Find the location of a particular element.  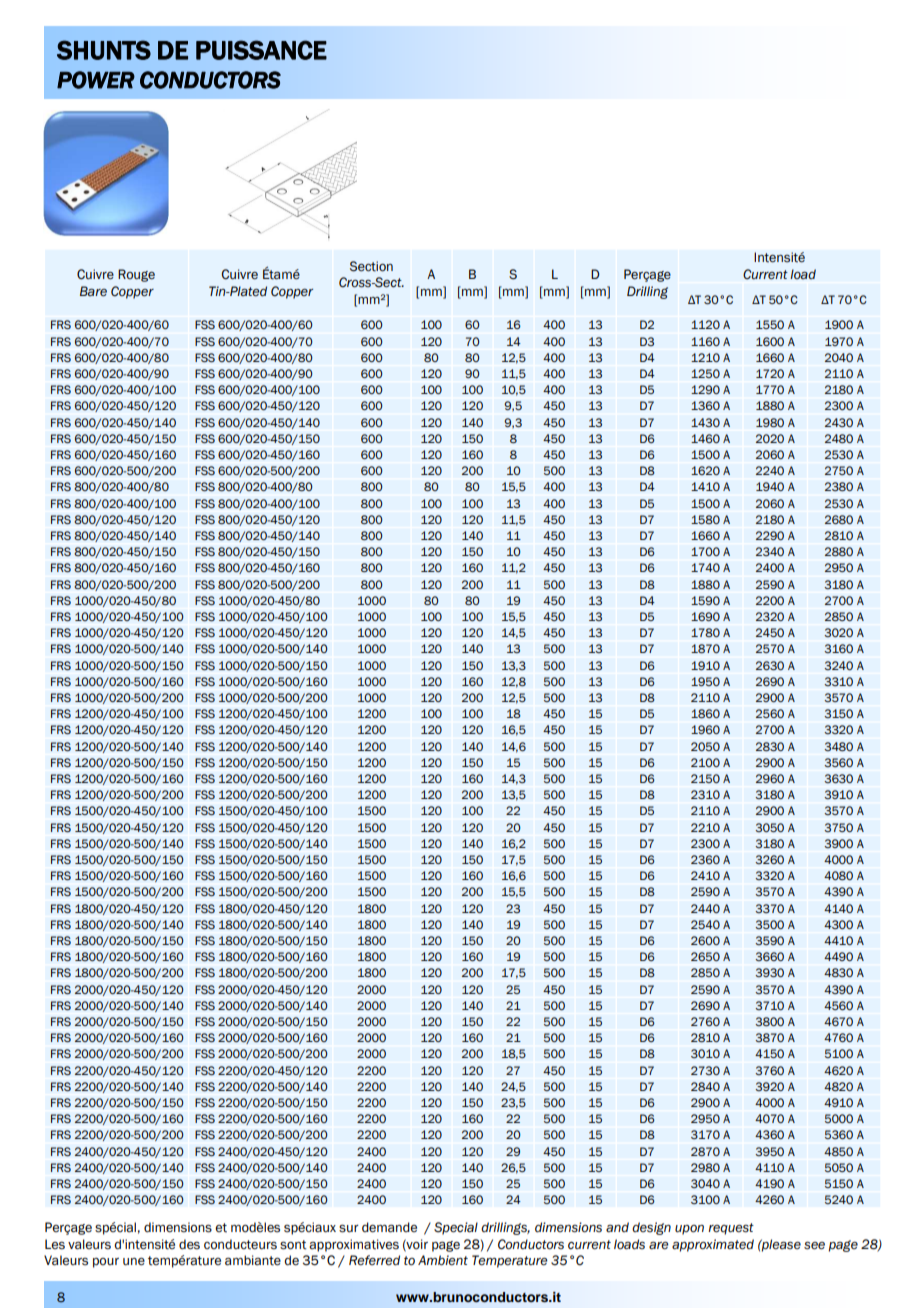

PUISSANCE is located at coordinates (261, 50).
